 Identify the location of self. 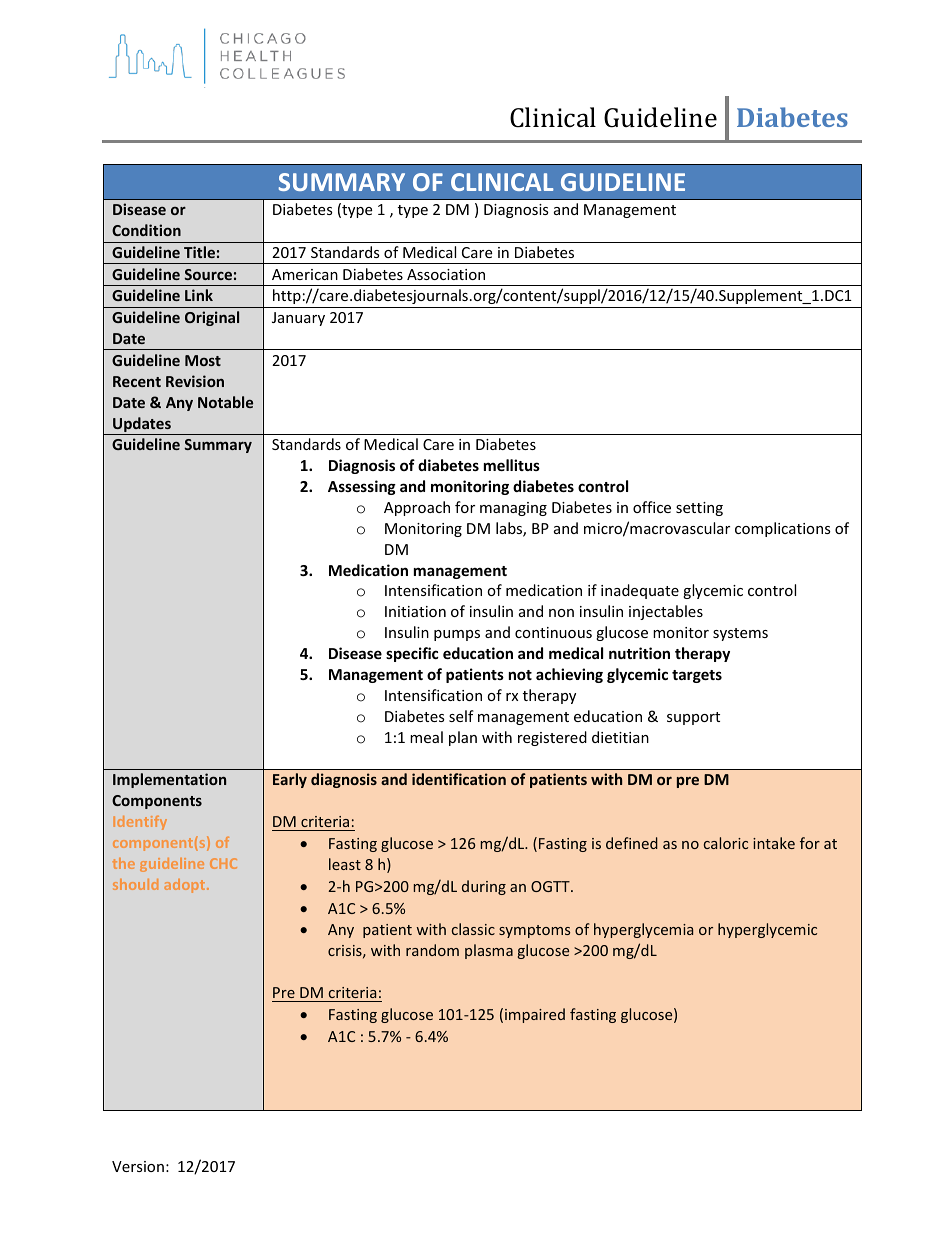
(461, 716).
